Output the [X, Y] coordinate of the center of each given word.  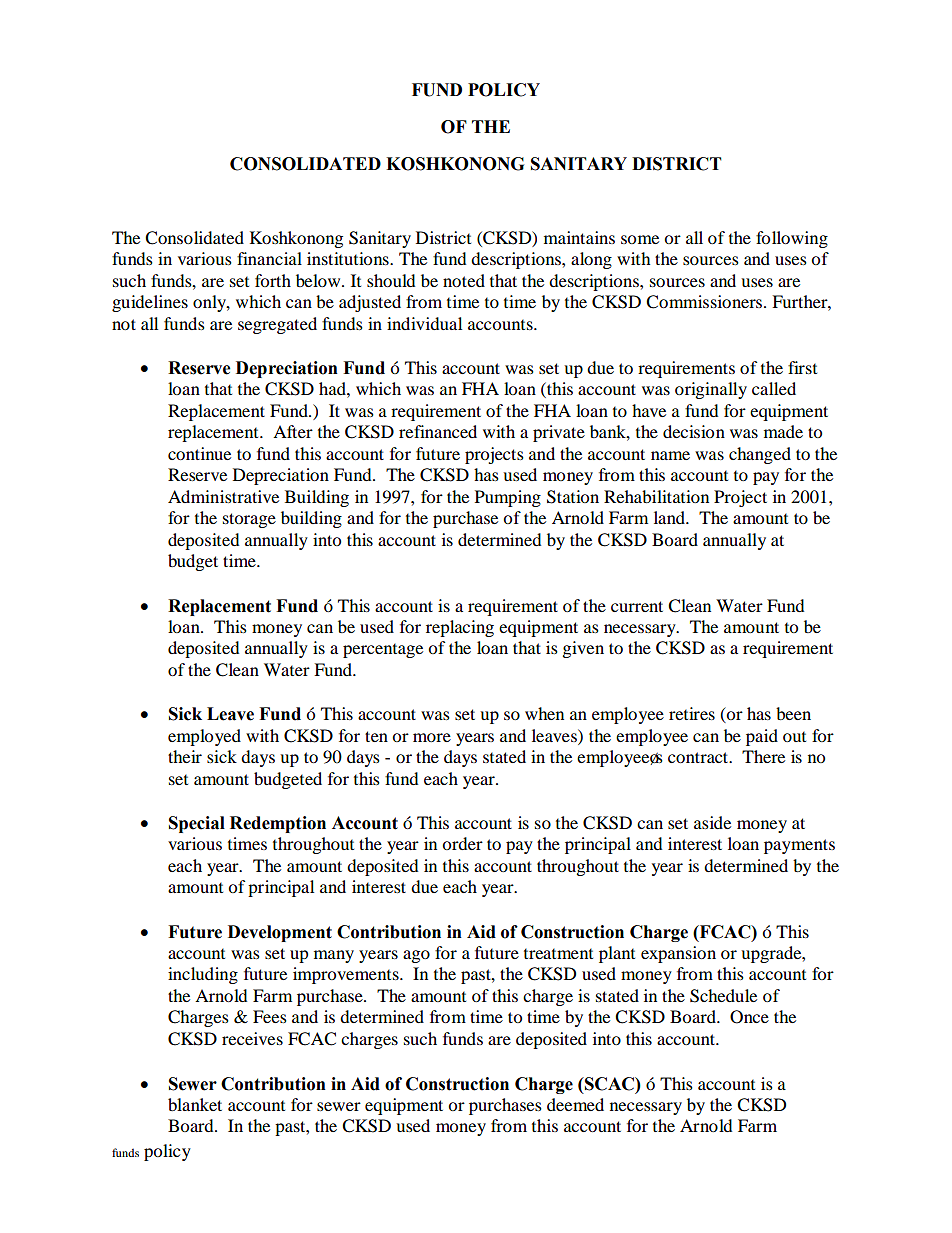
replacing [460, 628]
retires [692, 713]
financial [269, 258]
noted [464, 280]
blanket [195, 1104]
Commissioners [705, 302]
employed [204, 737]
